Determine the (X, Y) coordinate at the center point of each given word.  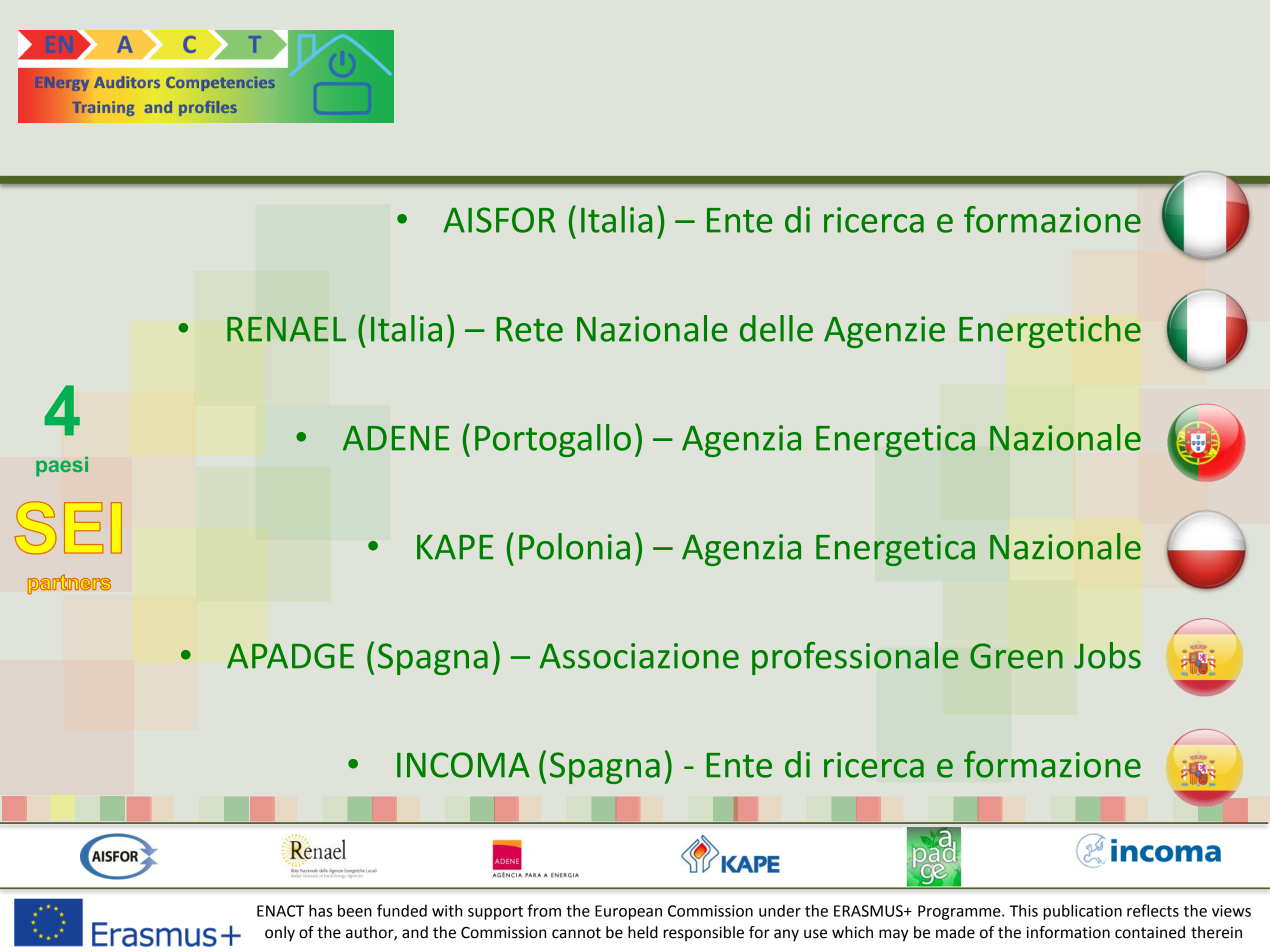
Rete (529, 329)
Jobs (1107, 655)
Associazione (639, 656)
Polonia (574, 546)
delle (776, 328)
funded (402, 910)
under (780, 910)
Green (1016, 656)
